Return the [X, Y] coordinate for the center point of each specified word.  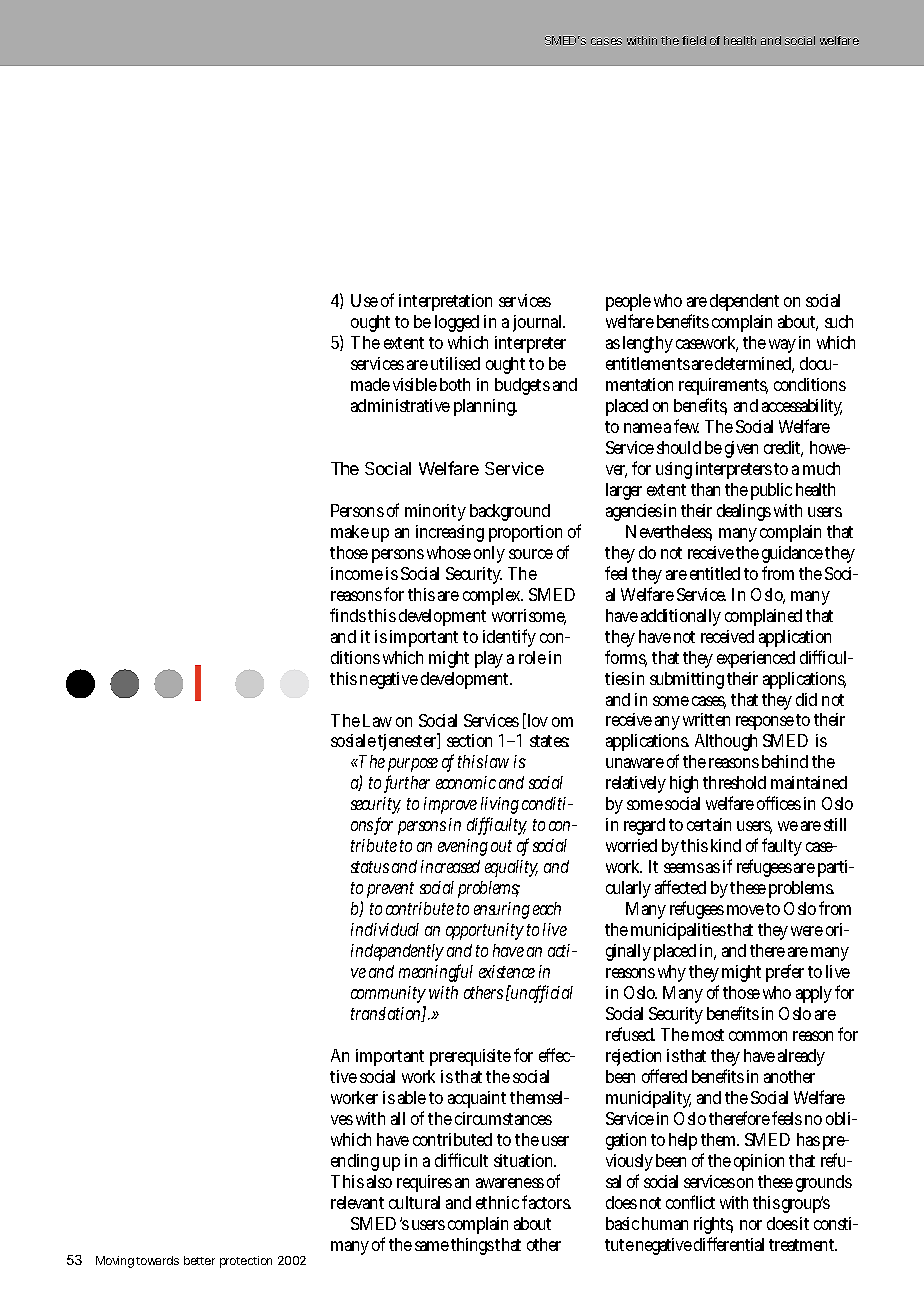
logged [457, 323]
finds [349, 615]
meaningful [436, 973]
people [628, 302]
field [694, 40]
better [199, 1260]
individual [385, 929]
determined [754, 365]
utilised [455, 363]
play [489, 659]
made [370, 384]
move [745, 910]
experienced [756, 659]
